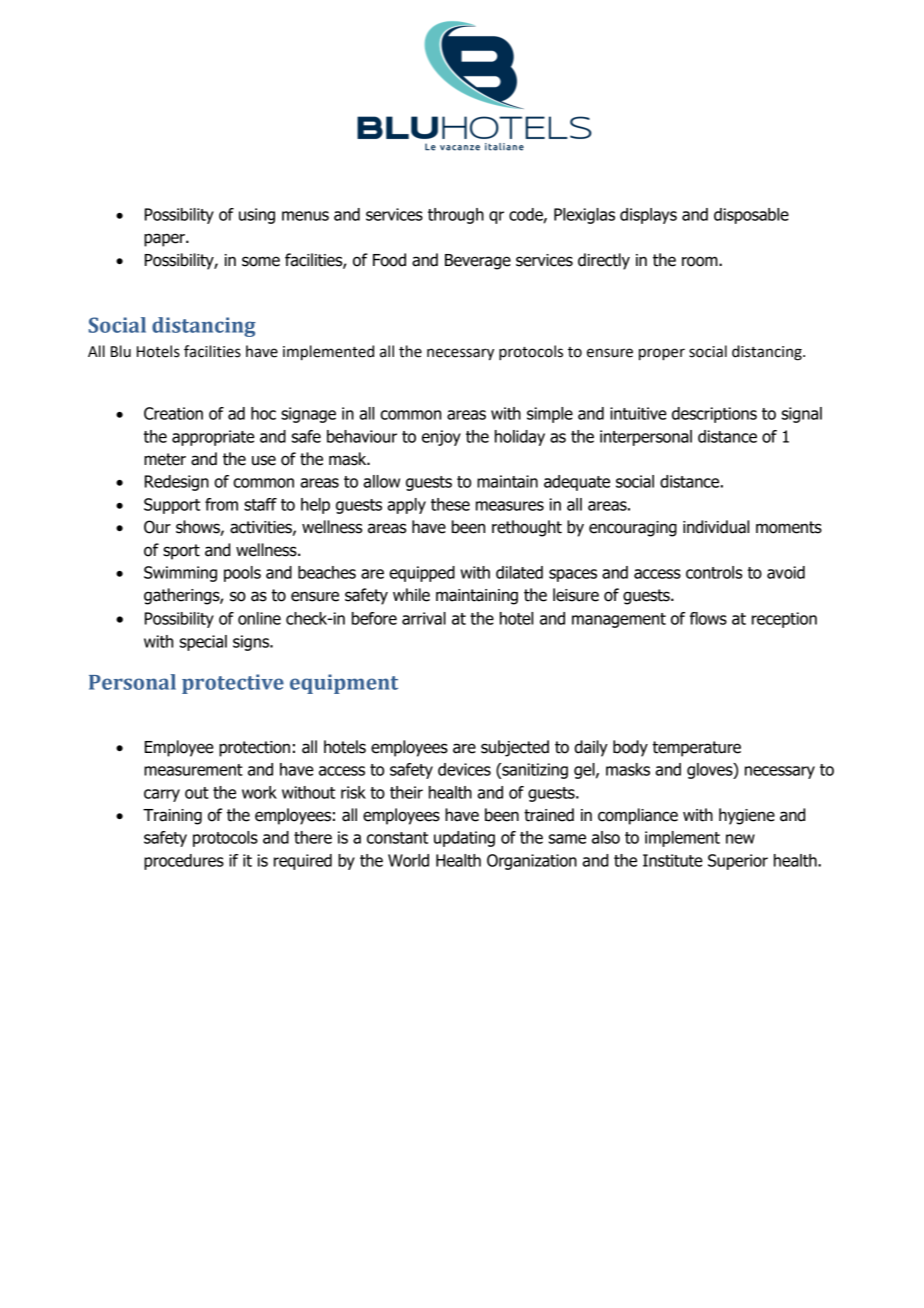  What do you see at coordinates (213, 438) in the image?
I see `appropriate` at bounding box center [213, 438].
